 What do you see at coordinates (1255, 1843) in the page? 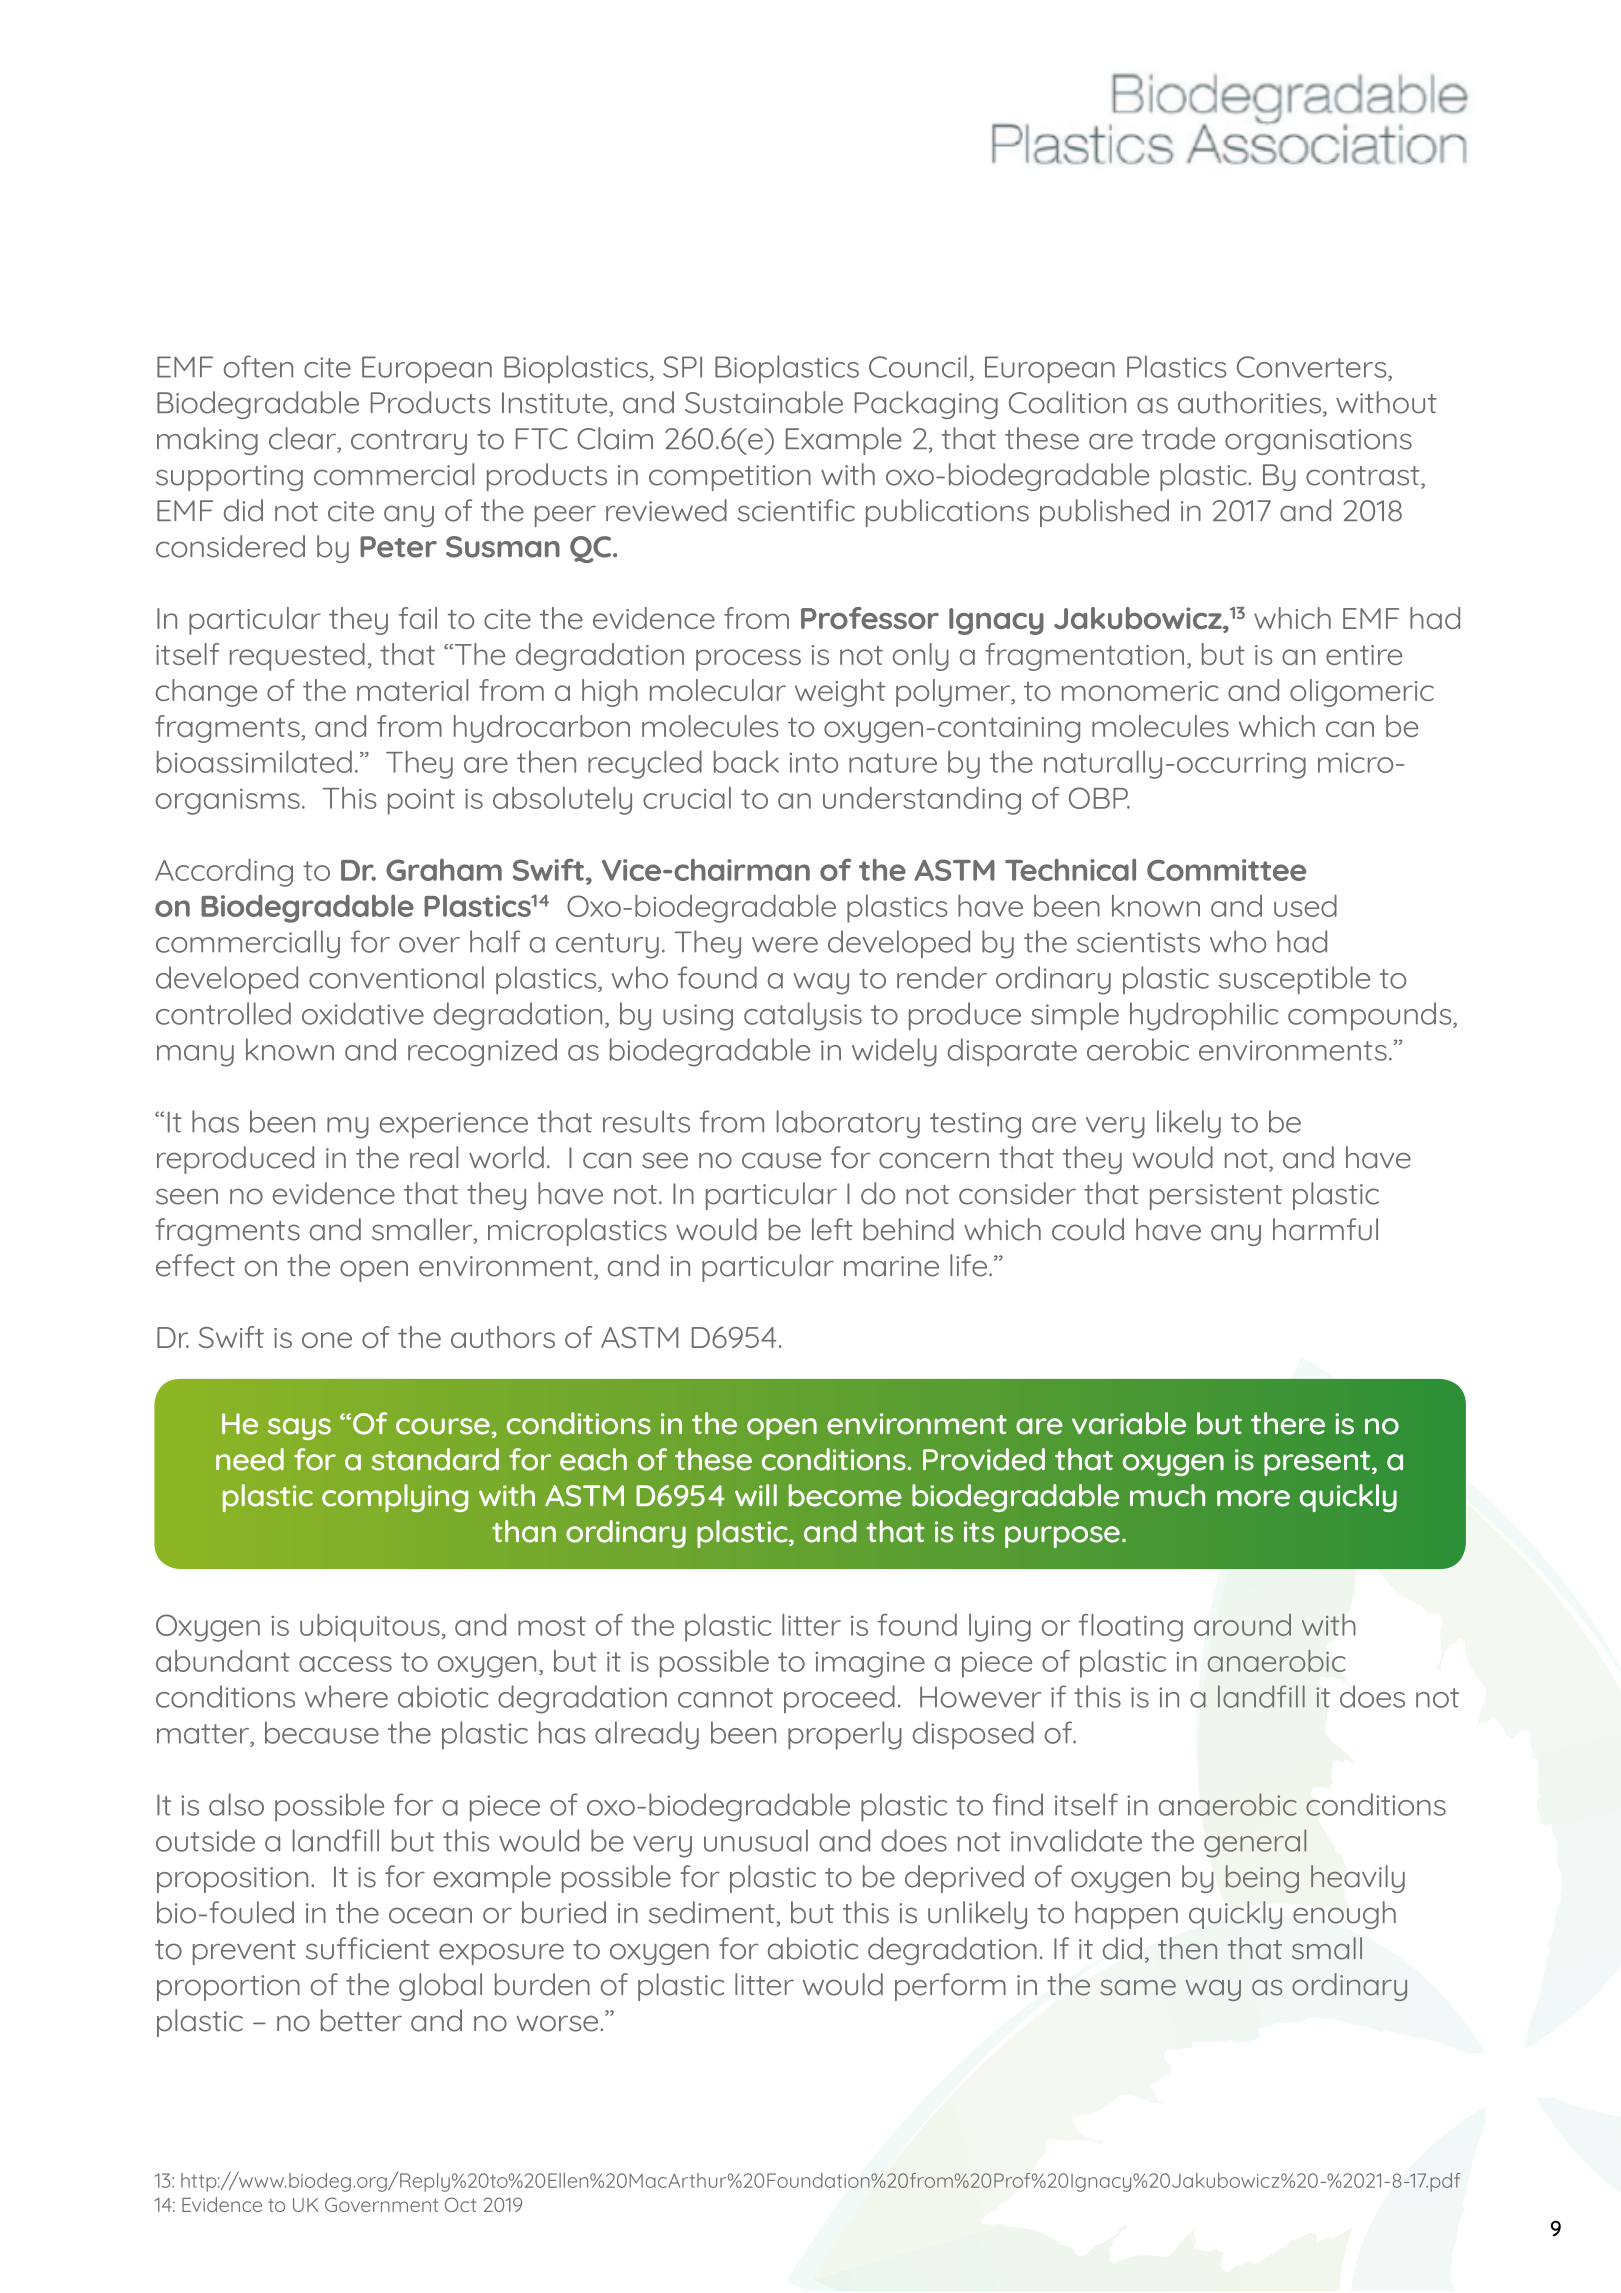
I see `general` at bounding box center [1255, 1843].
